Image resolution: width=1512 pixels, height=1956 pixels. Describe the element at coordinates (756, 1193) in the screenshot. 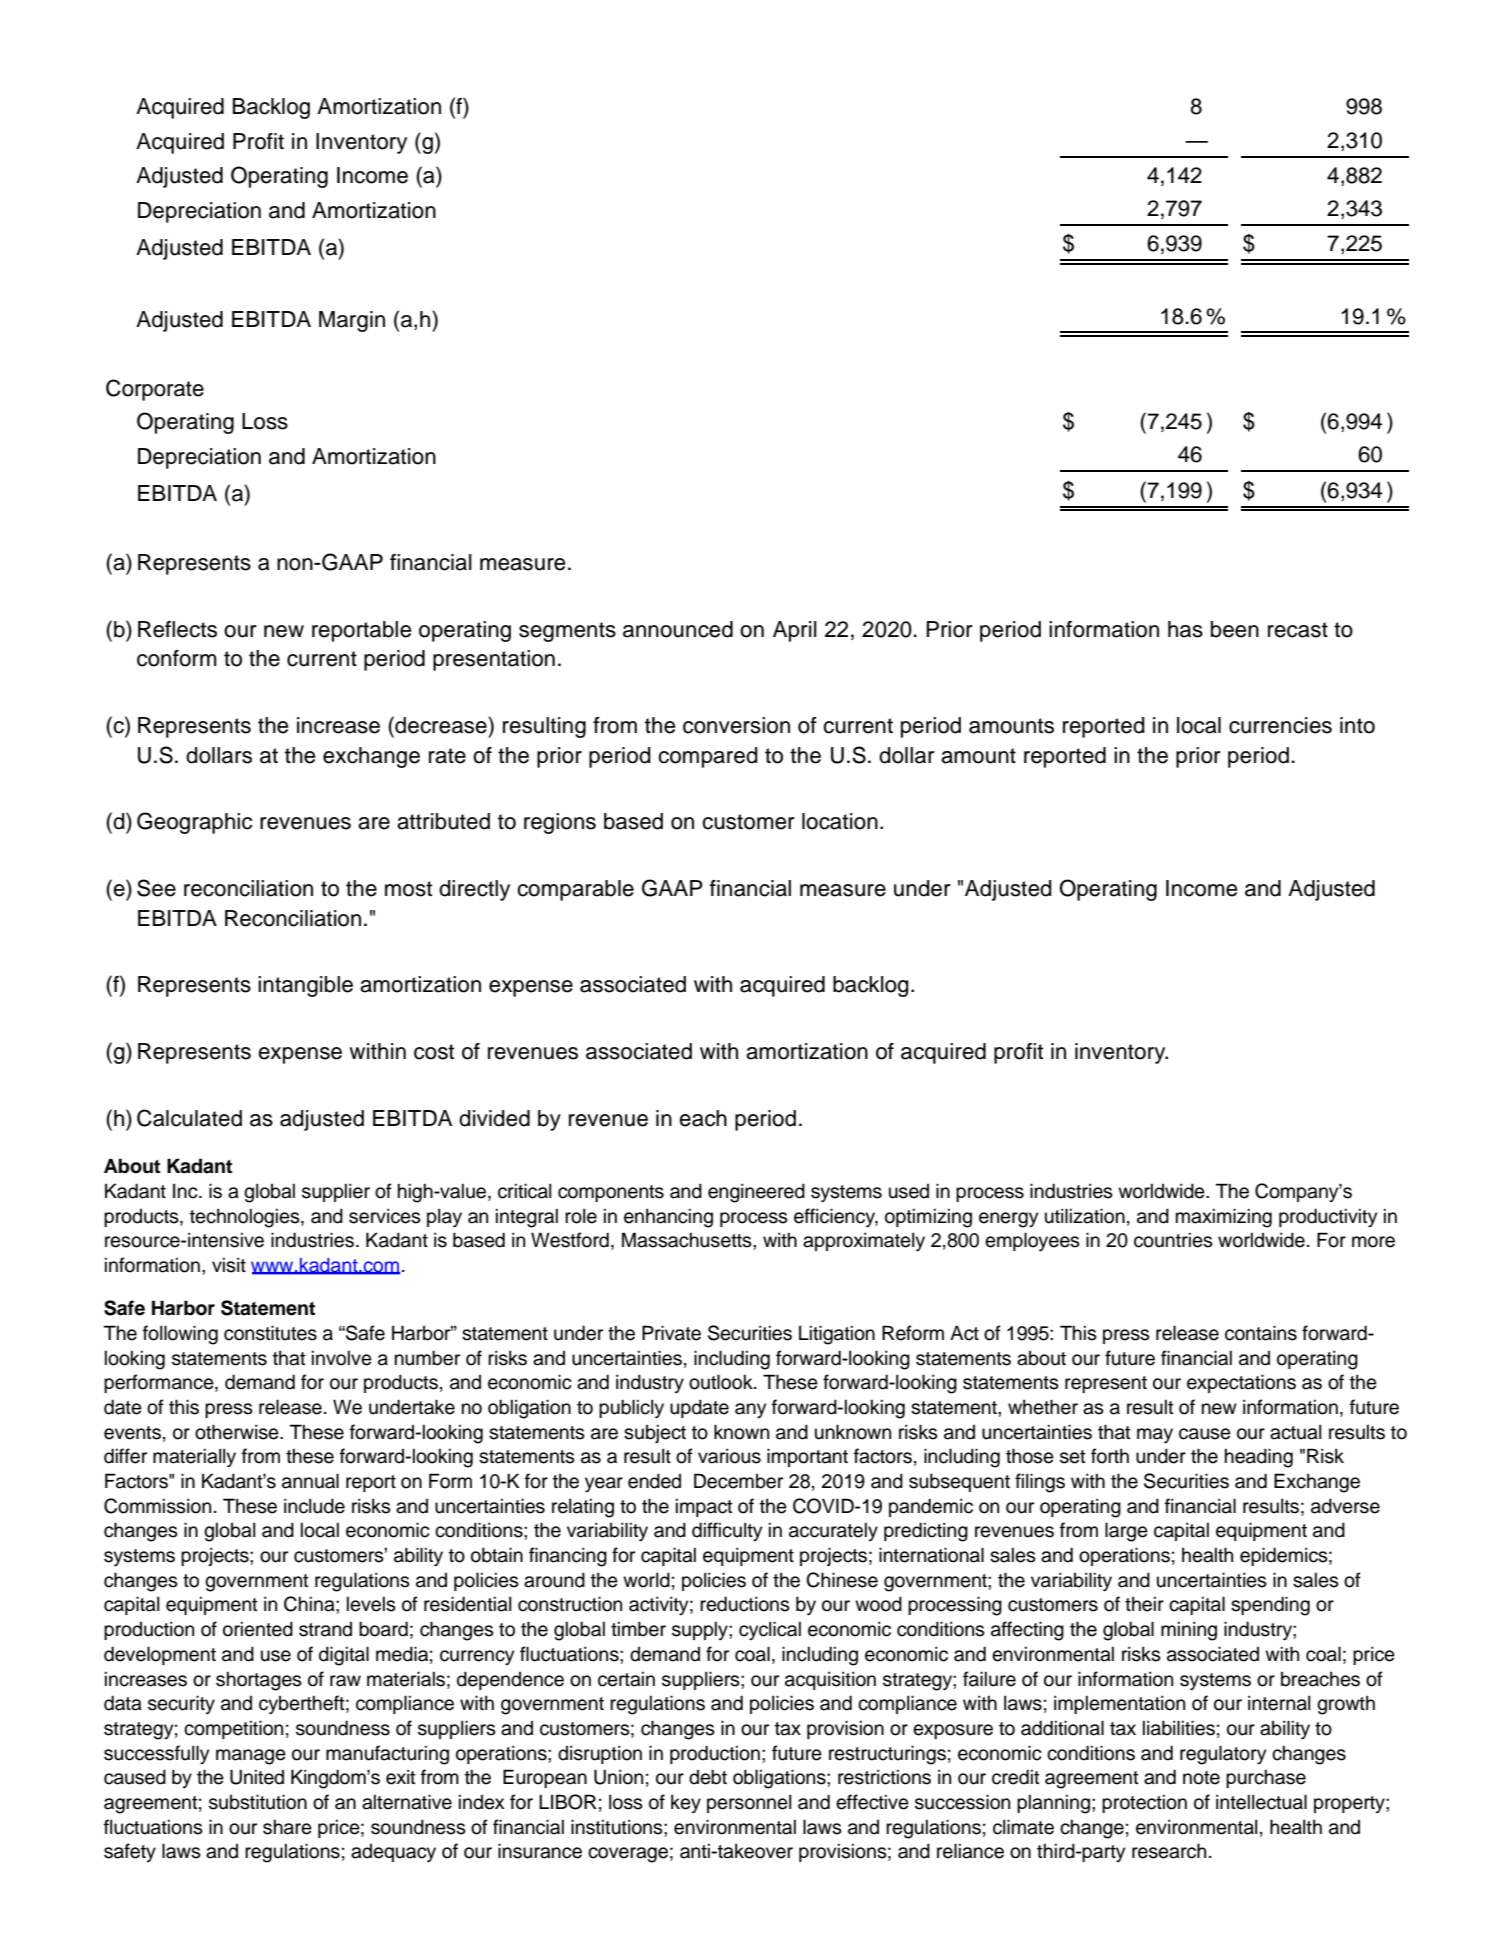

I see `engineered` at that location.
